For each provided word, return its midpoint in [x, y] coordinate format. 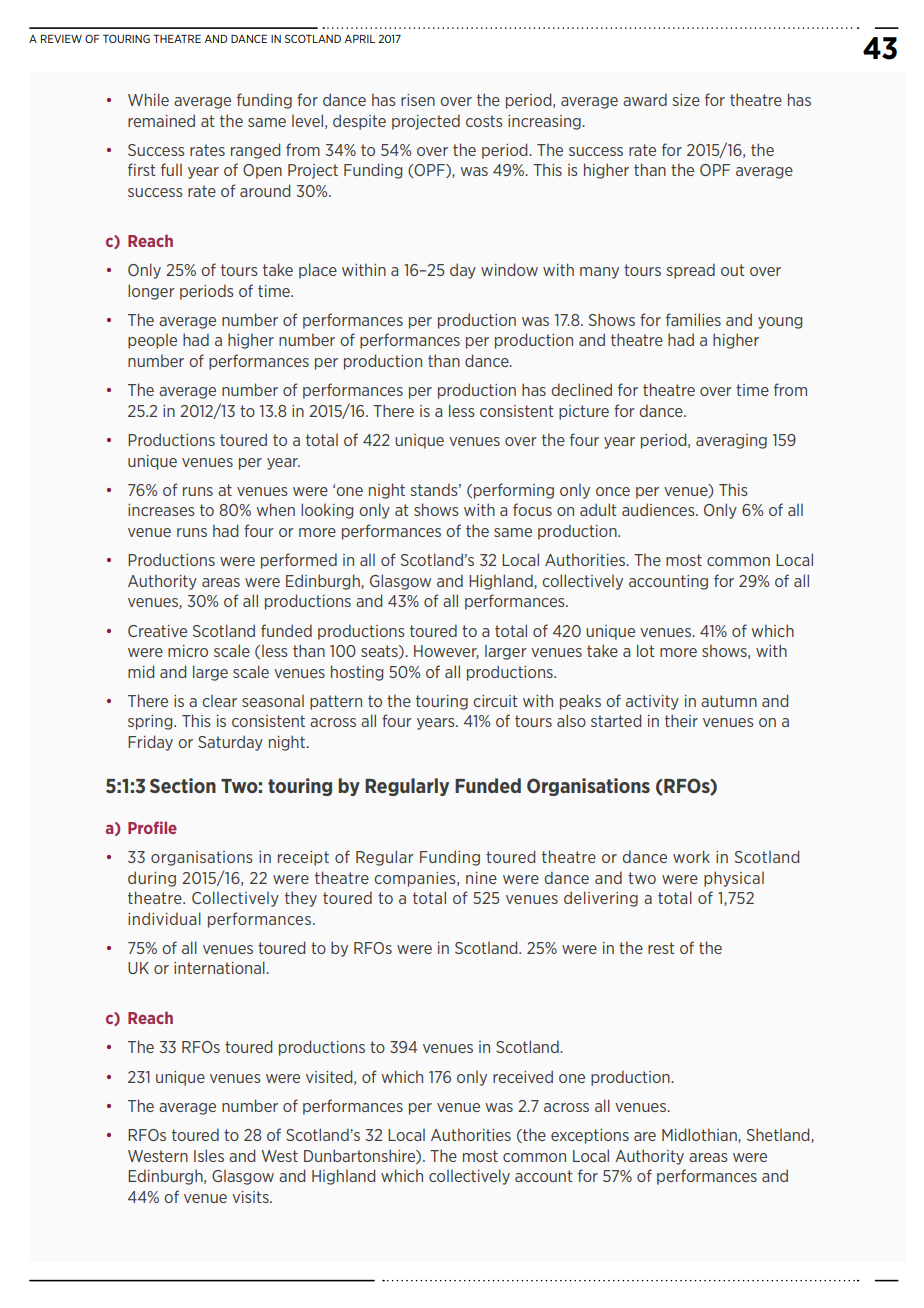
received [523, 1076]
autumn [729, 701]
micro [188, 651]
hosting [357, 673]
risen [418, 100]
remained [161, 120]
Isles [209, 1155]
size [686, 100]
